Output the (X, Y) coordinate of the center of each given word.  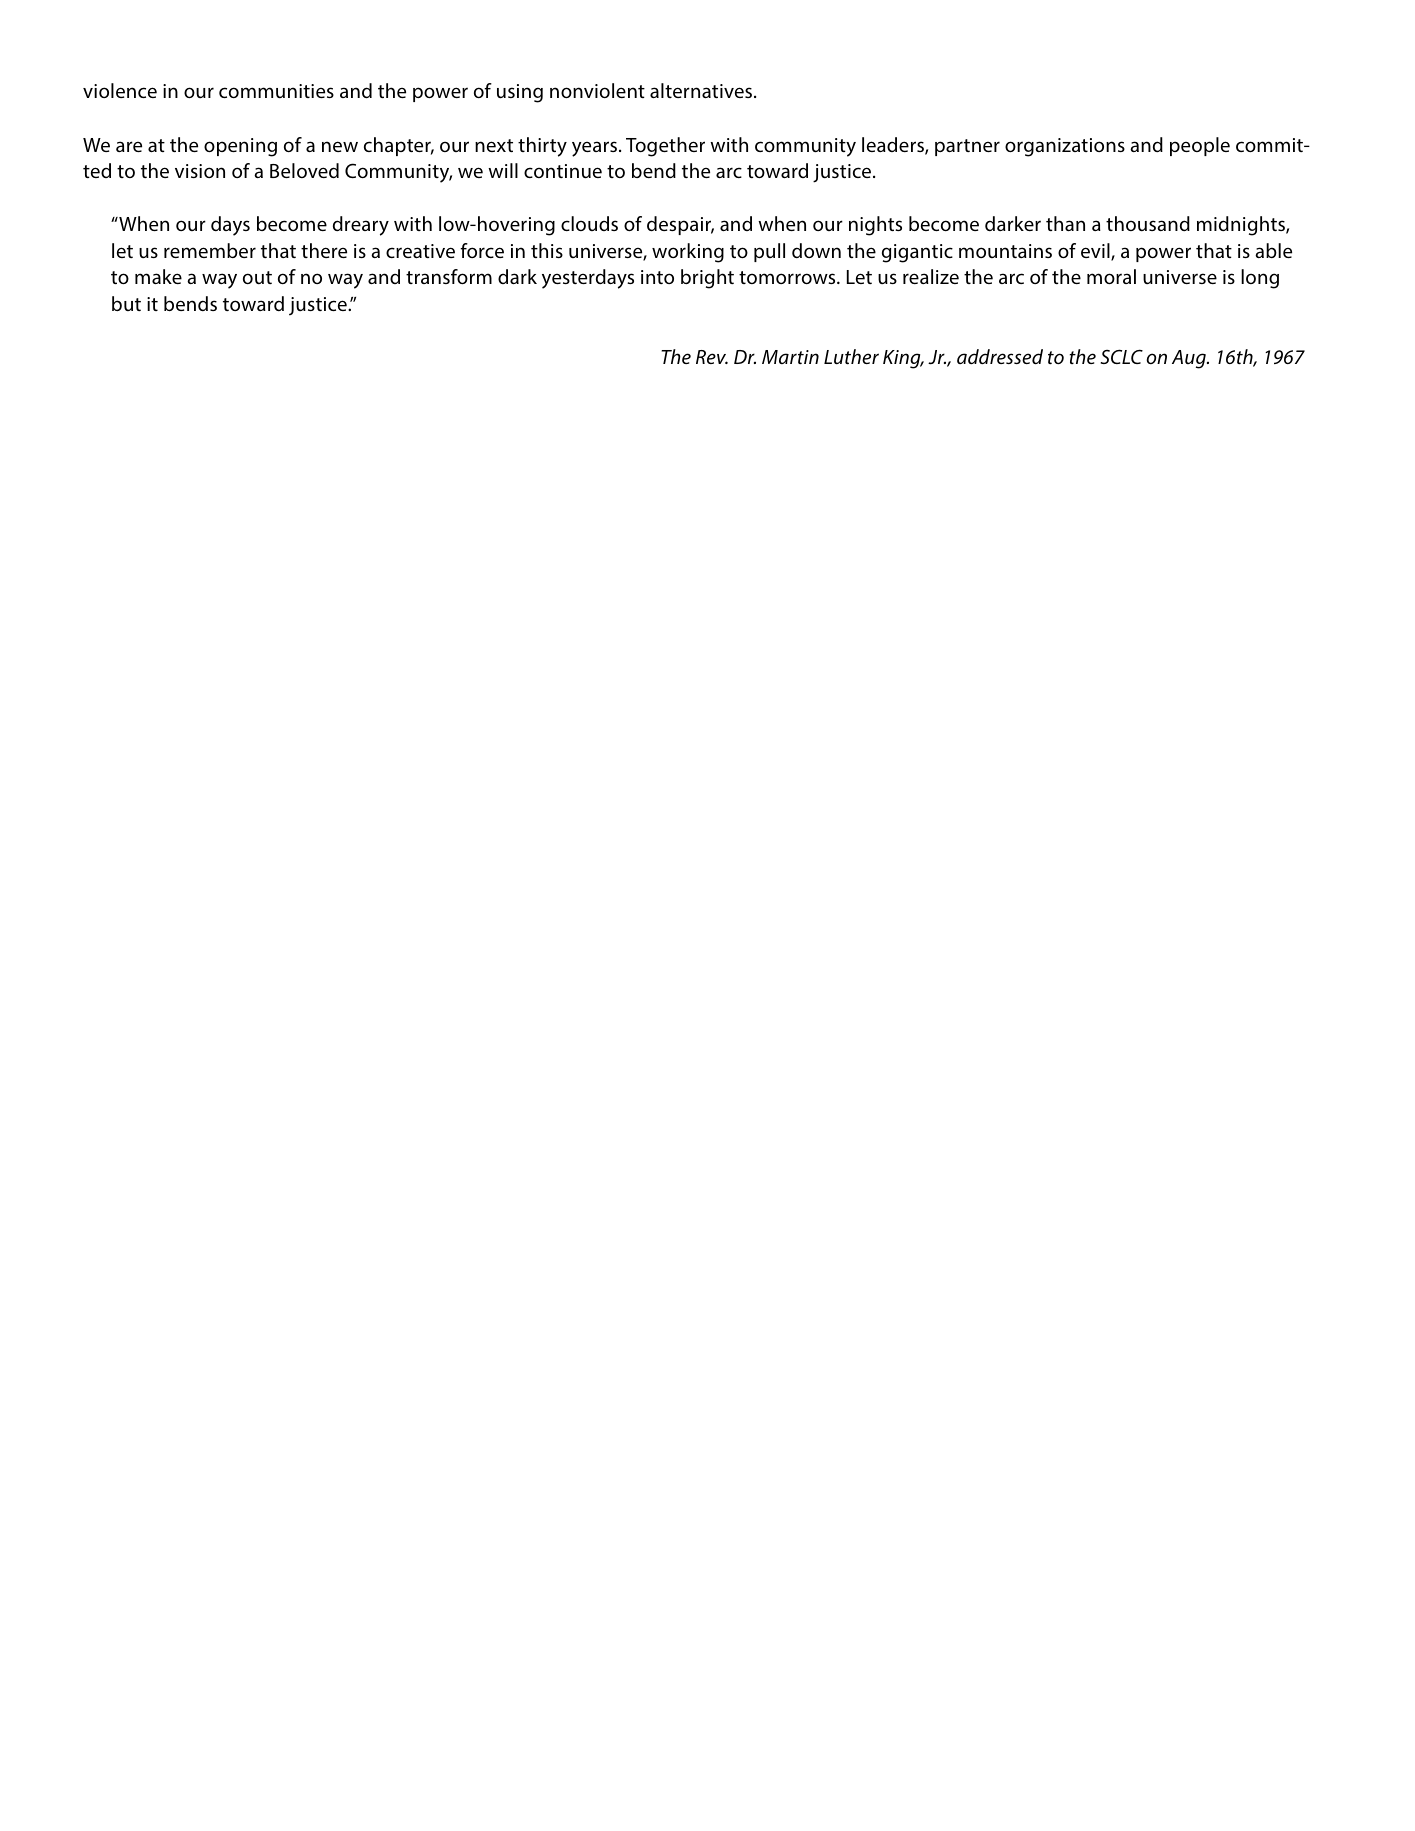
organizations (1065, 147)
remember (210, 250)
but (126, 303)
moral (1111, 276)
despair (680, 225)
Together (665, 147)
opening (240, 147)
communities (276, 91)
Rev (712, 357)
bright (707, 279)
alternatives (702, 90)
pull (769, 252)
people (1200, 146)
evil (1096, 252)
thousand (1148, 223)
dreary (361, 226)
